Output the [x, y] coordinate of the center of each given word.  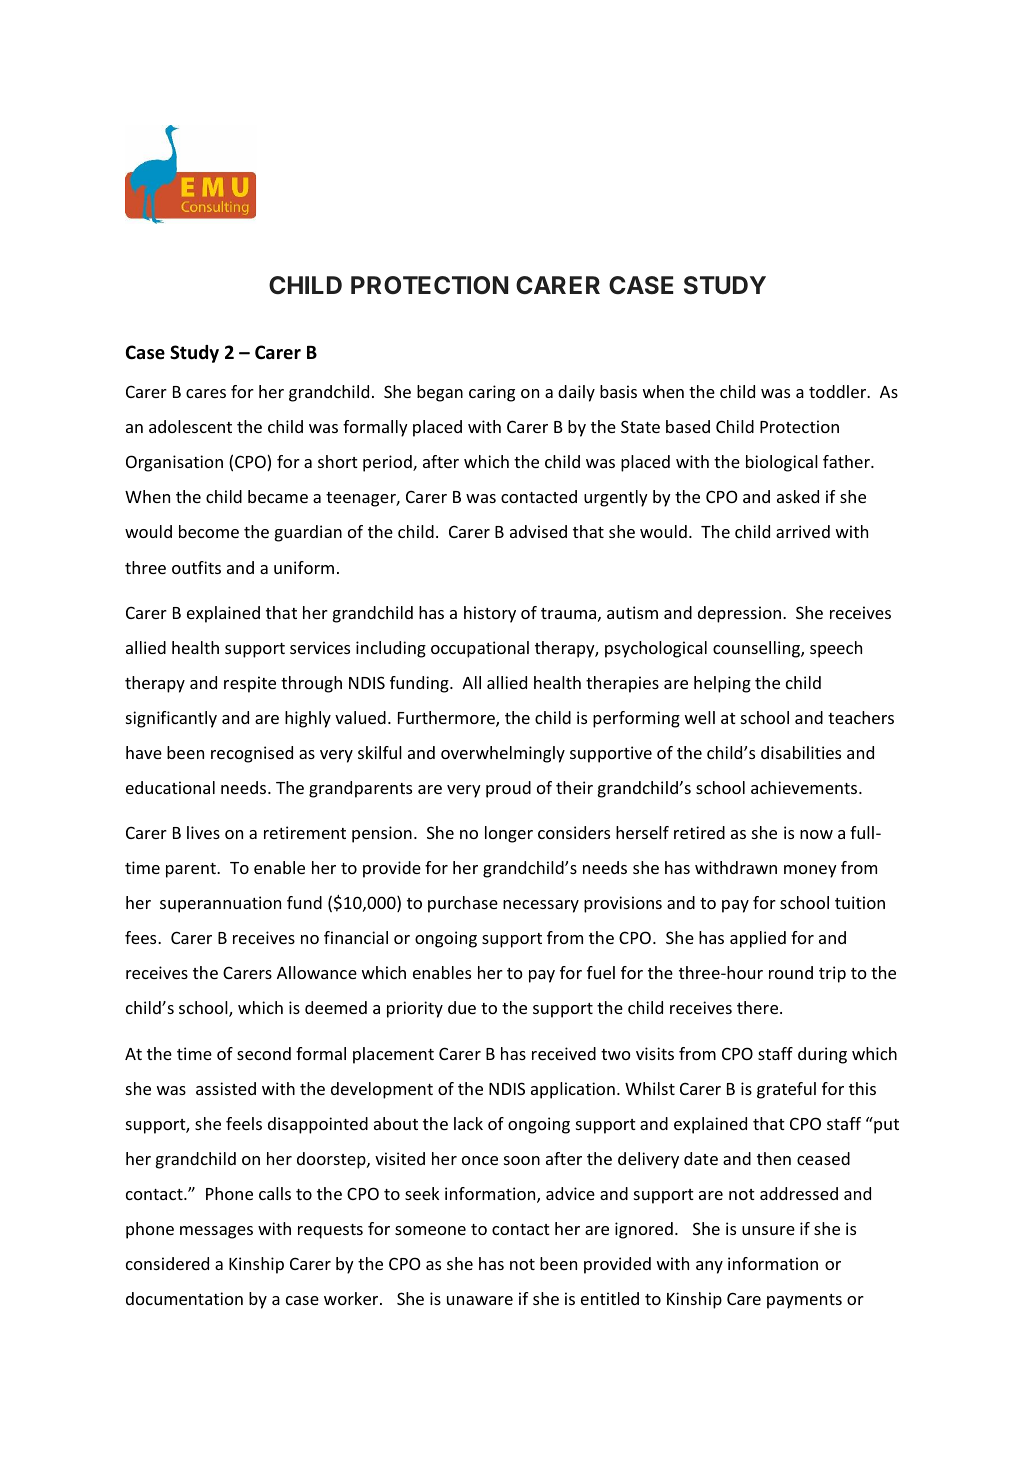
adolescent [190, 426]
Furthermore [447, 719]
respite [250, 684]
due [462, 1007]
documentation [184, 1298]
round [791, 972]
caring [492, 393]
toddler [839, 391]
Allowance [317, 972]
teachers [861, 717]
